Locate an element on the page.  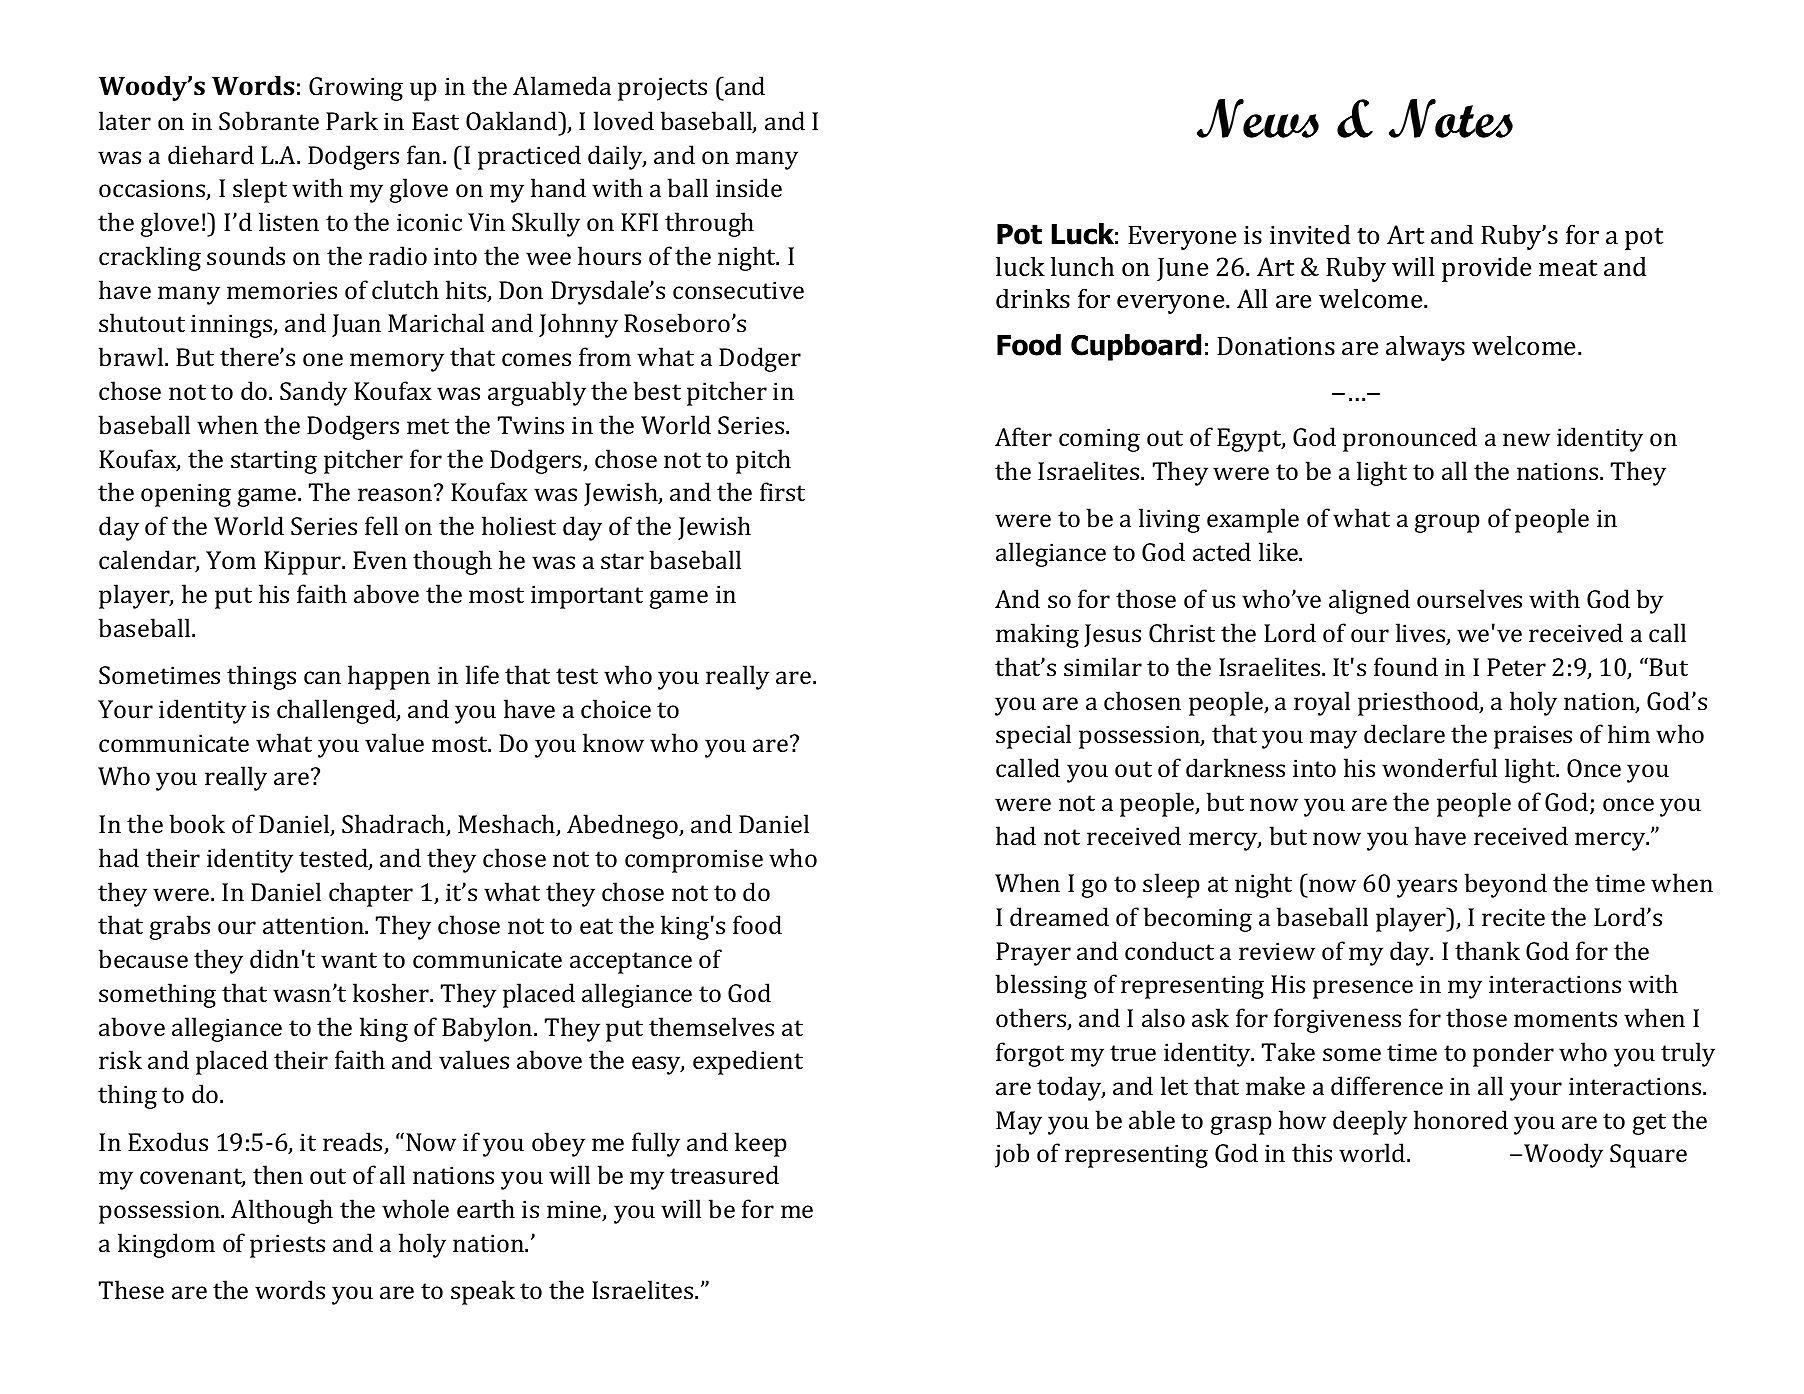
chapter is located at coordinates (371, 894).
